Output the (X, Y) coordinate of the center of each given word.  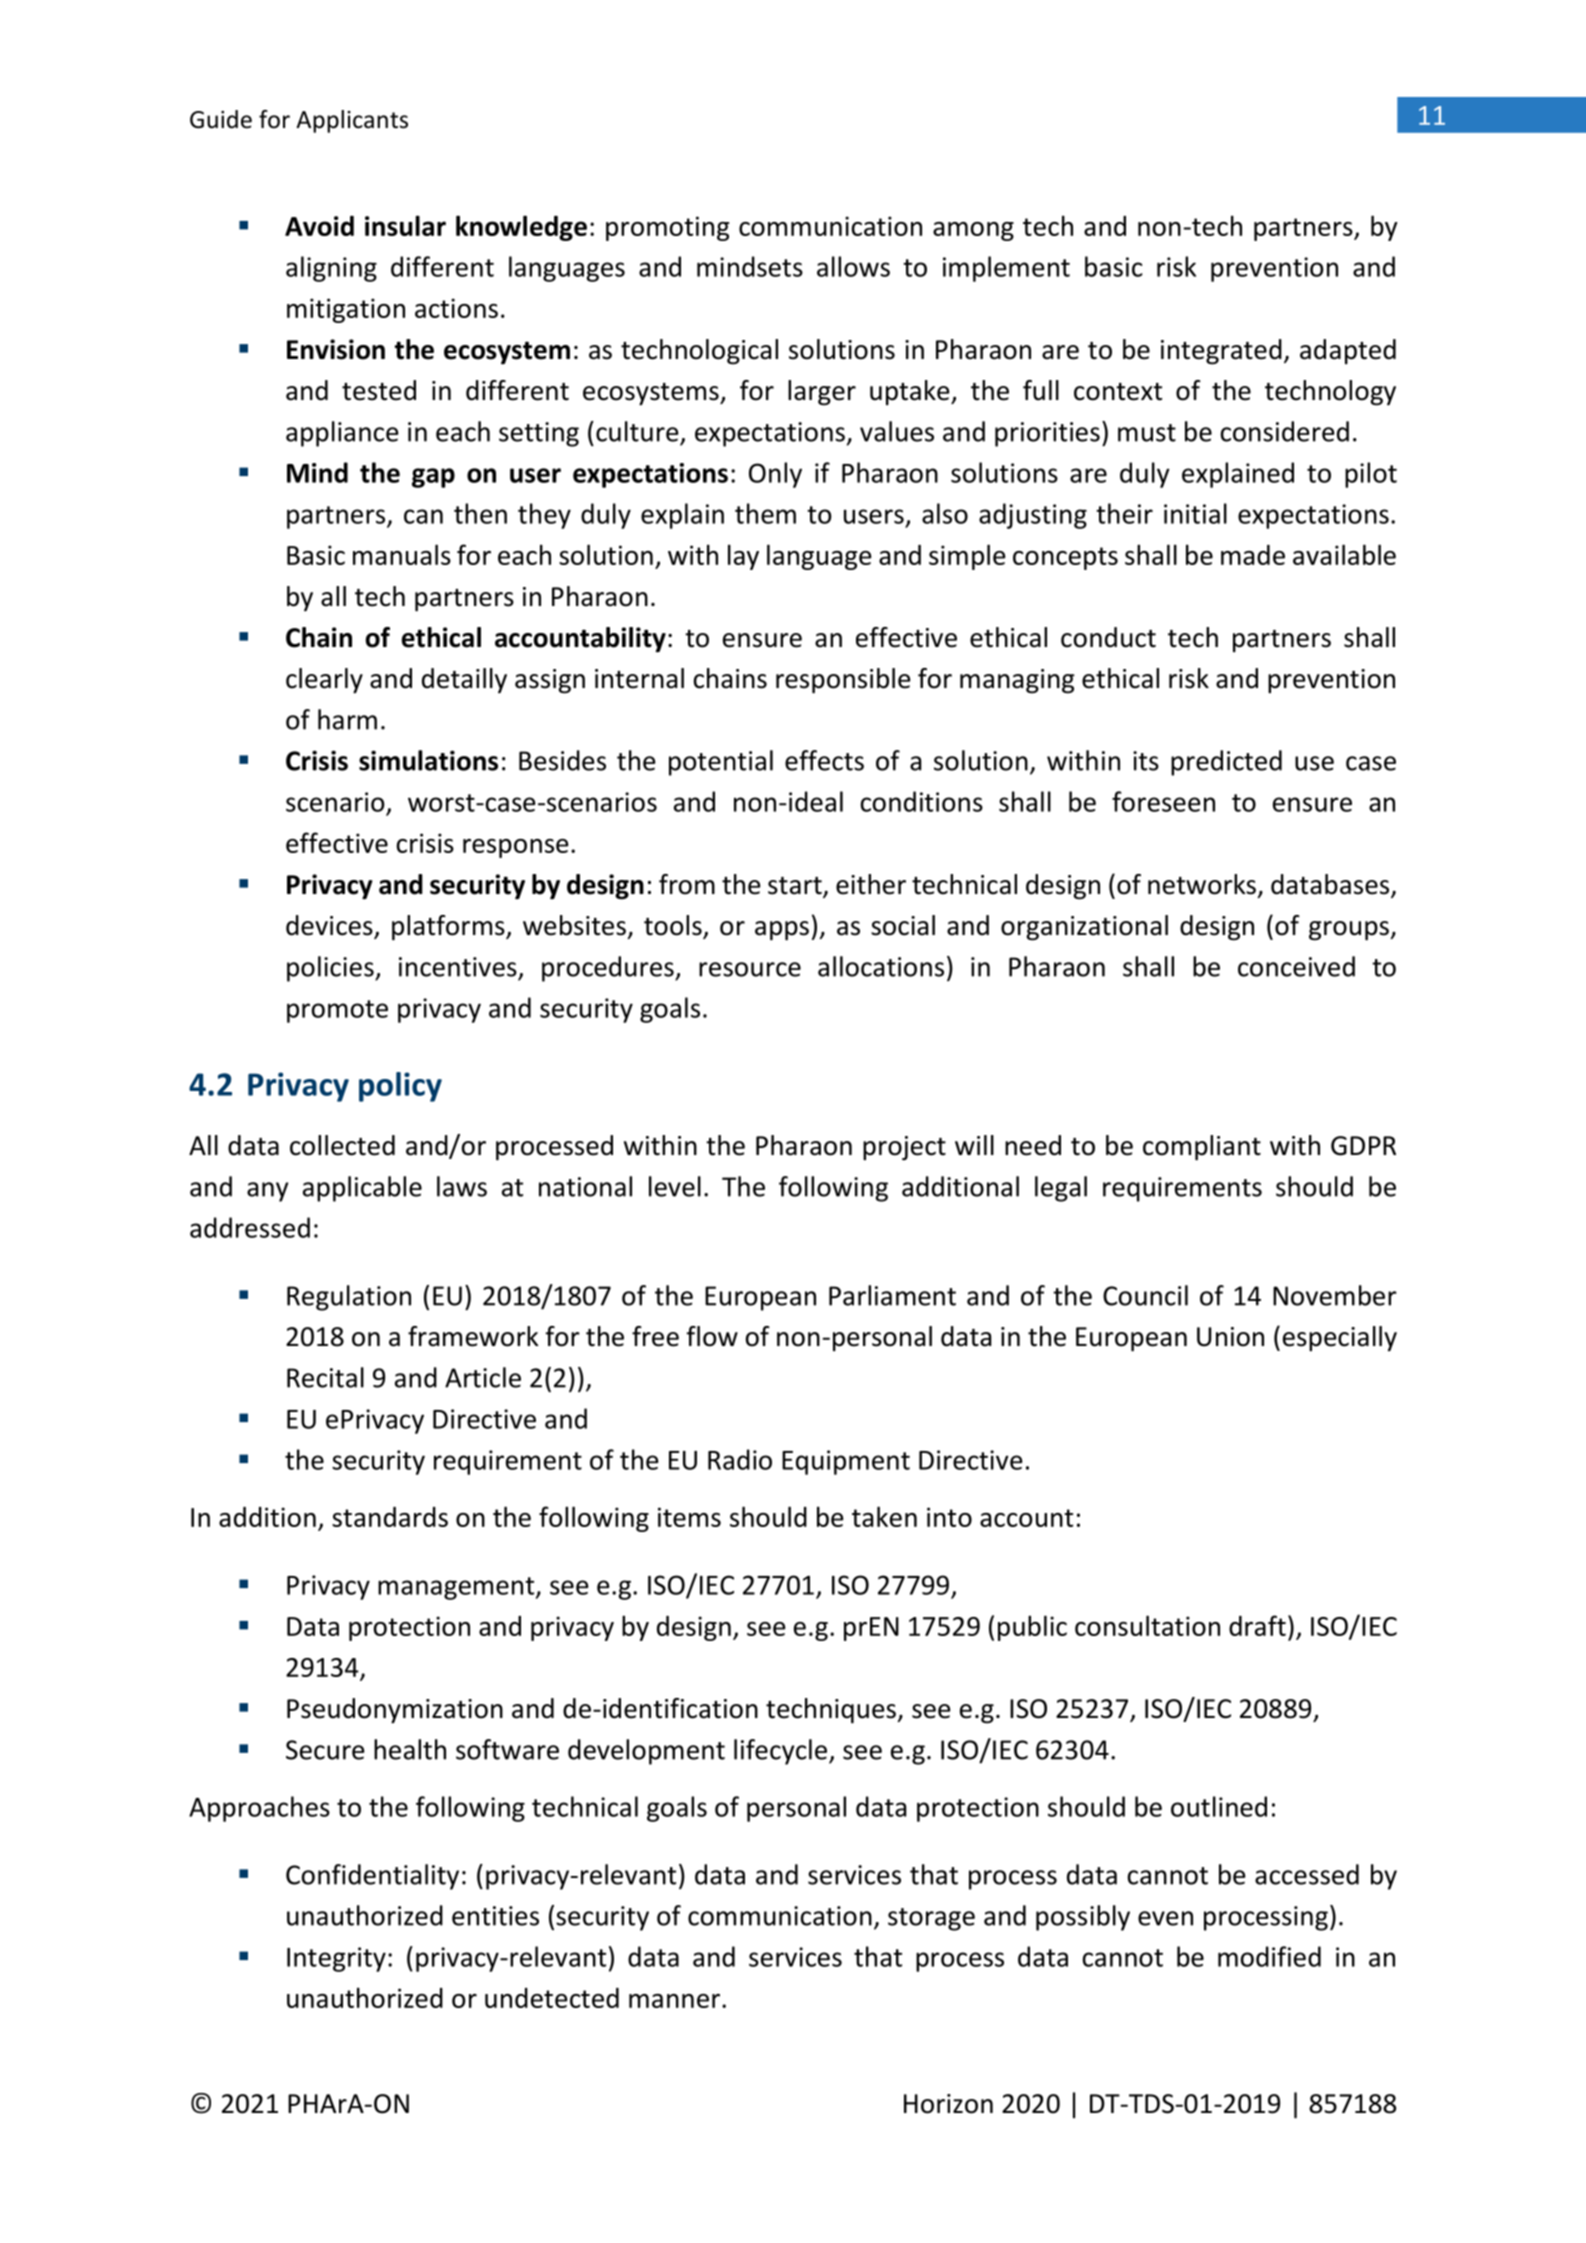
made (1253, 555)
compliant (1202, 1148)
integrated (1221, 352)
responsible (843, 681)
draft (1257, 1625)
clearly (324, 681)
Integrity (336, 1959)
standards (390, 1517)
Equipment (846, 1462)
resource (750, 969)
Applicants (352, 121)
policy (400, 1087)
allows (853, 266)
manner (676, 2001)
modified (1269, 1956)
